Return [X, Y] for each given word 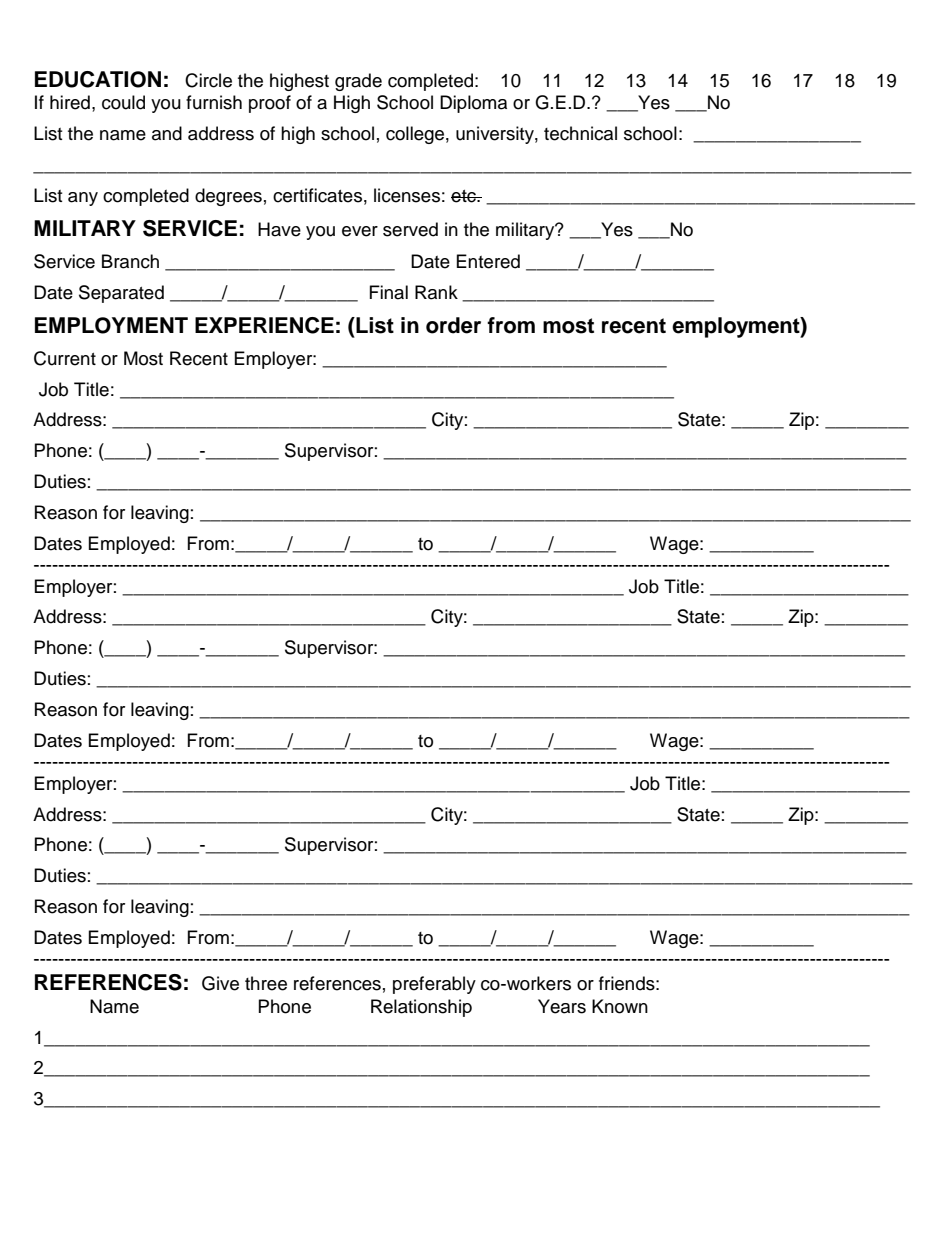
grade [358, 82]
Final [389, 292]
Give [220, 983]
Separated [121, 294]
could [123, 102]
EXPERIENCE [264, 325]
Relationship [421, 1008]
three [266, 983]
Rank [436, 292]
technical [580, 133]
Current [65, 358]
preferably [434, 985]
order [453, 325]
